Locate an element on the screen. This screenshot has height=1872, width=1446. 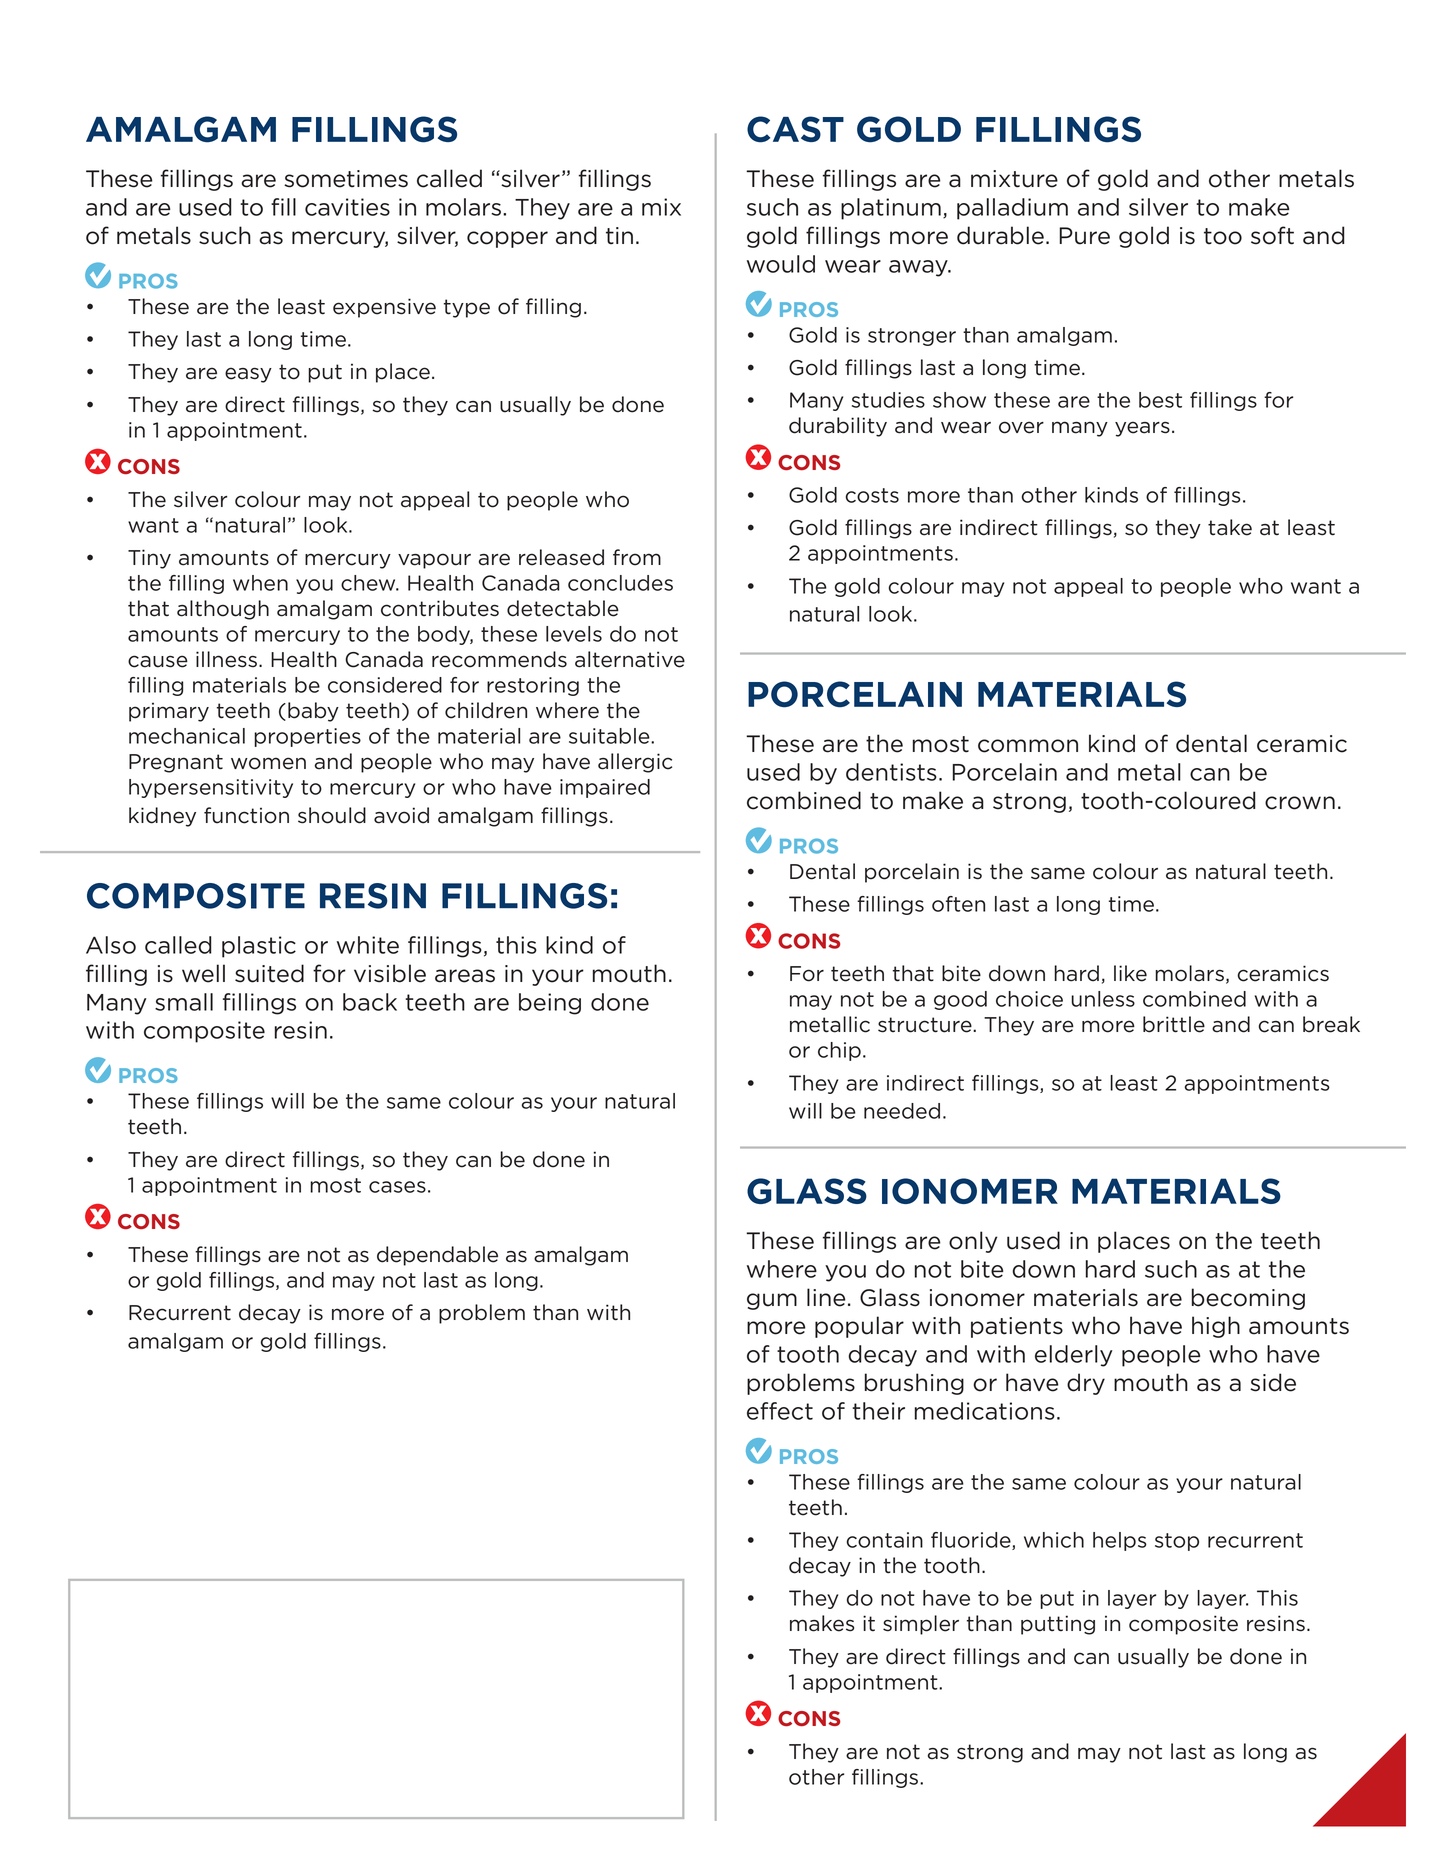
chip is located at coordinates (839, 1051).
